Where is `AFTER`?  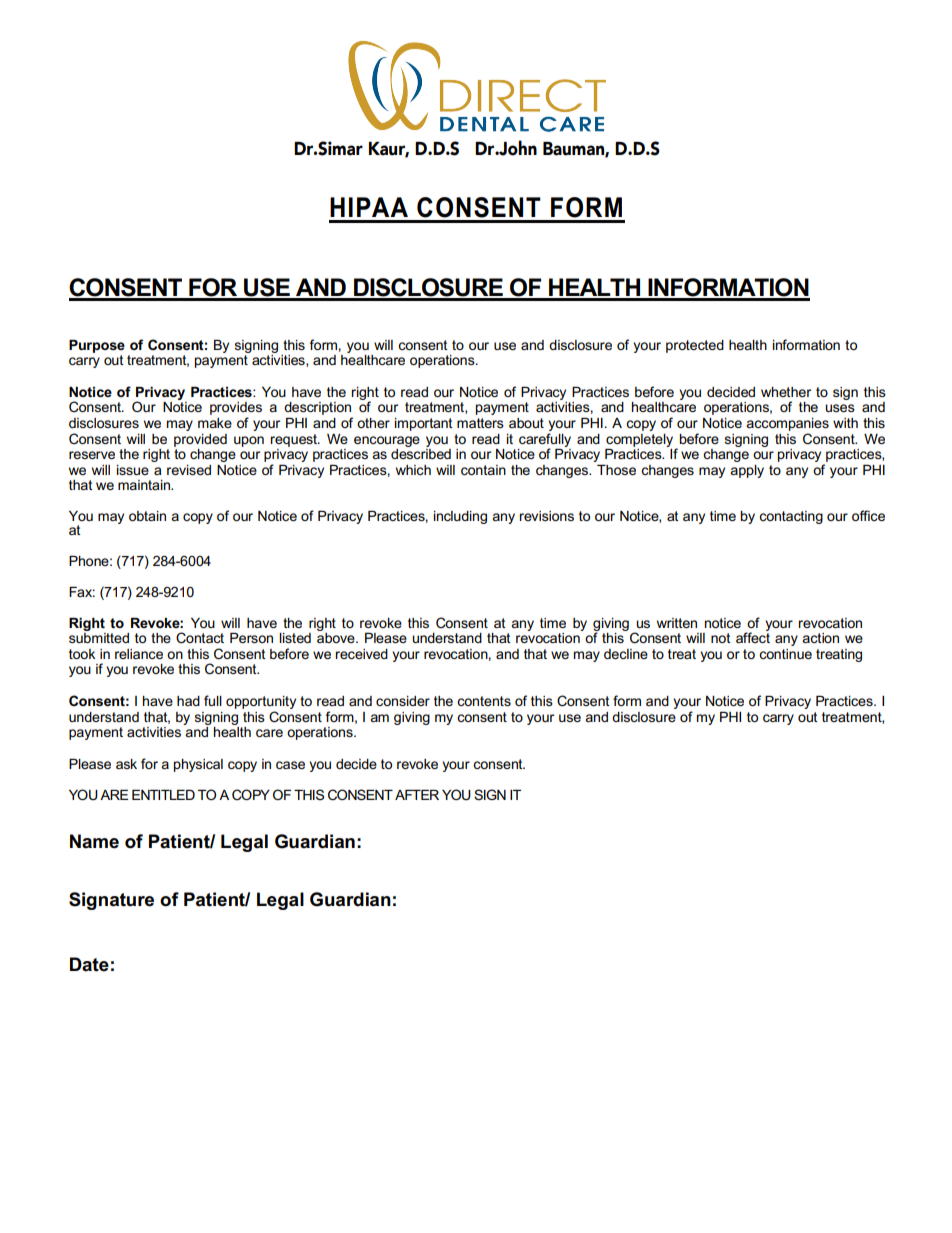
AFTER is located at coordinates (417, 795).
